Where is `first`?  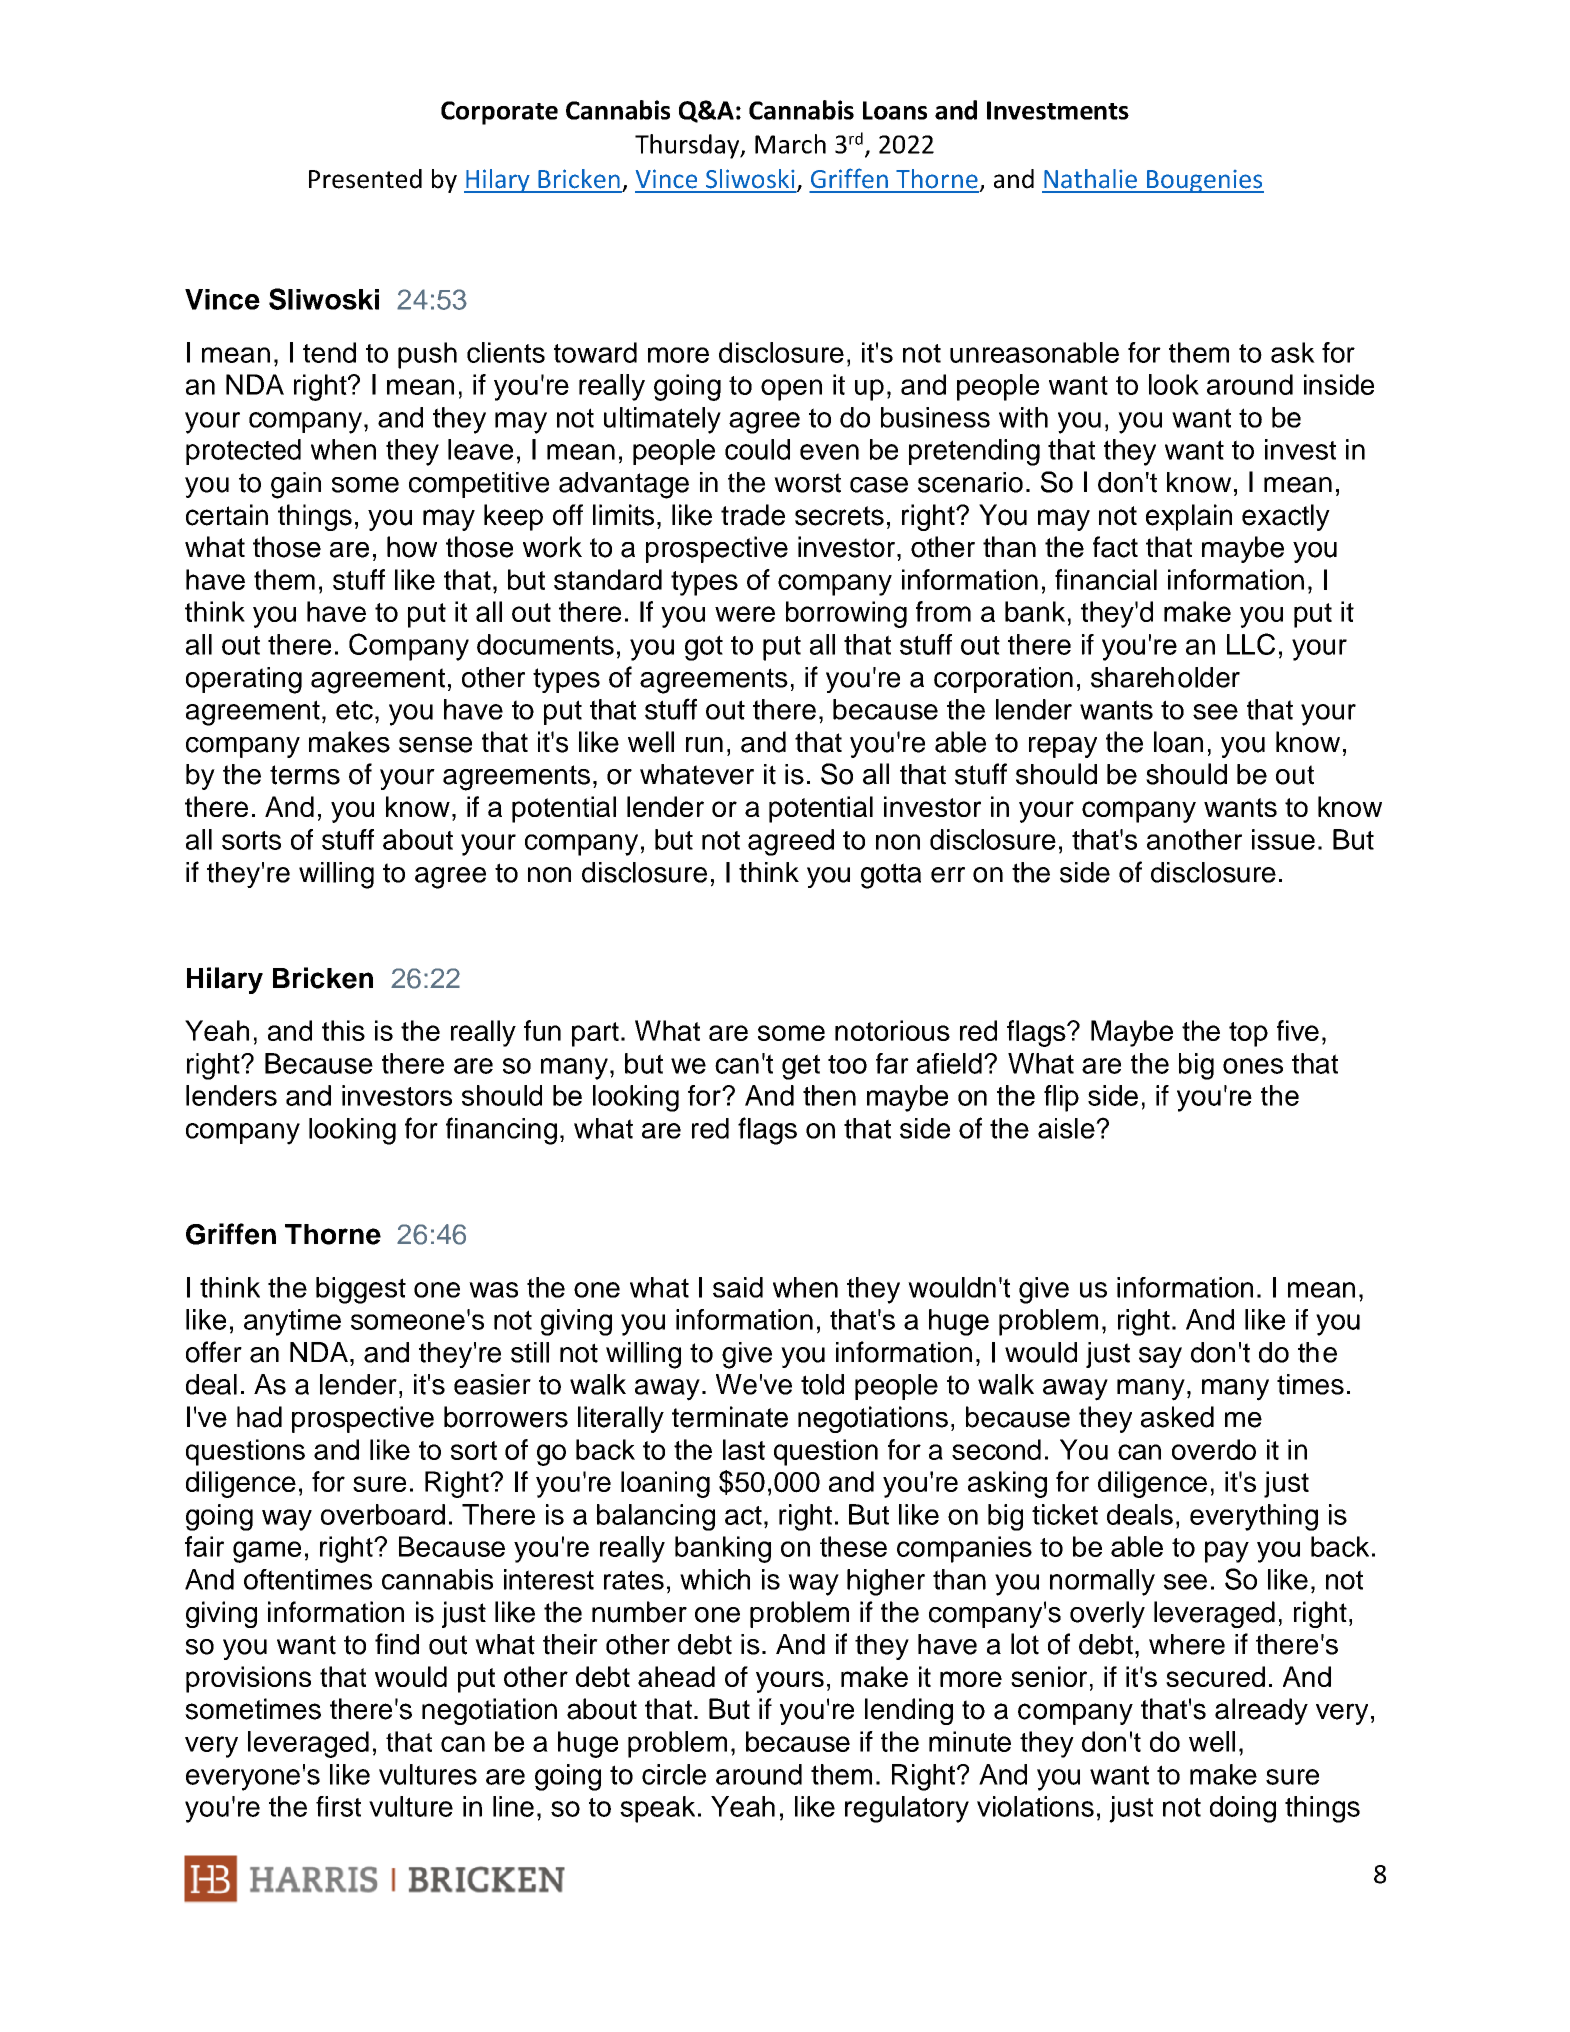 first is located at coordinates (338, 1806).
